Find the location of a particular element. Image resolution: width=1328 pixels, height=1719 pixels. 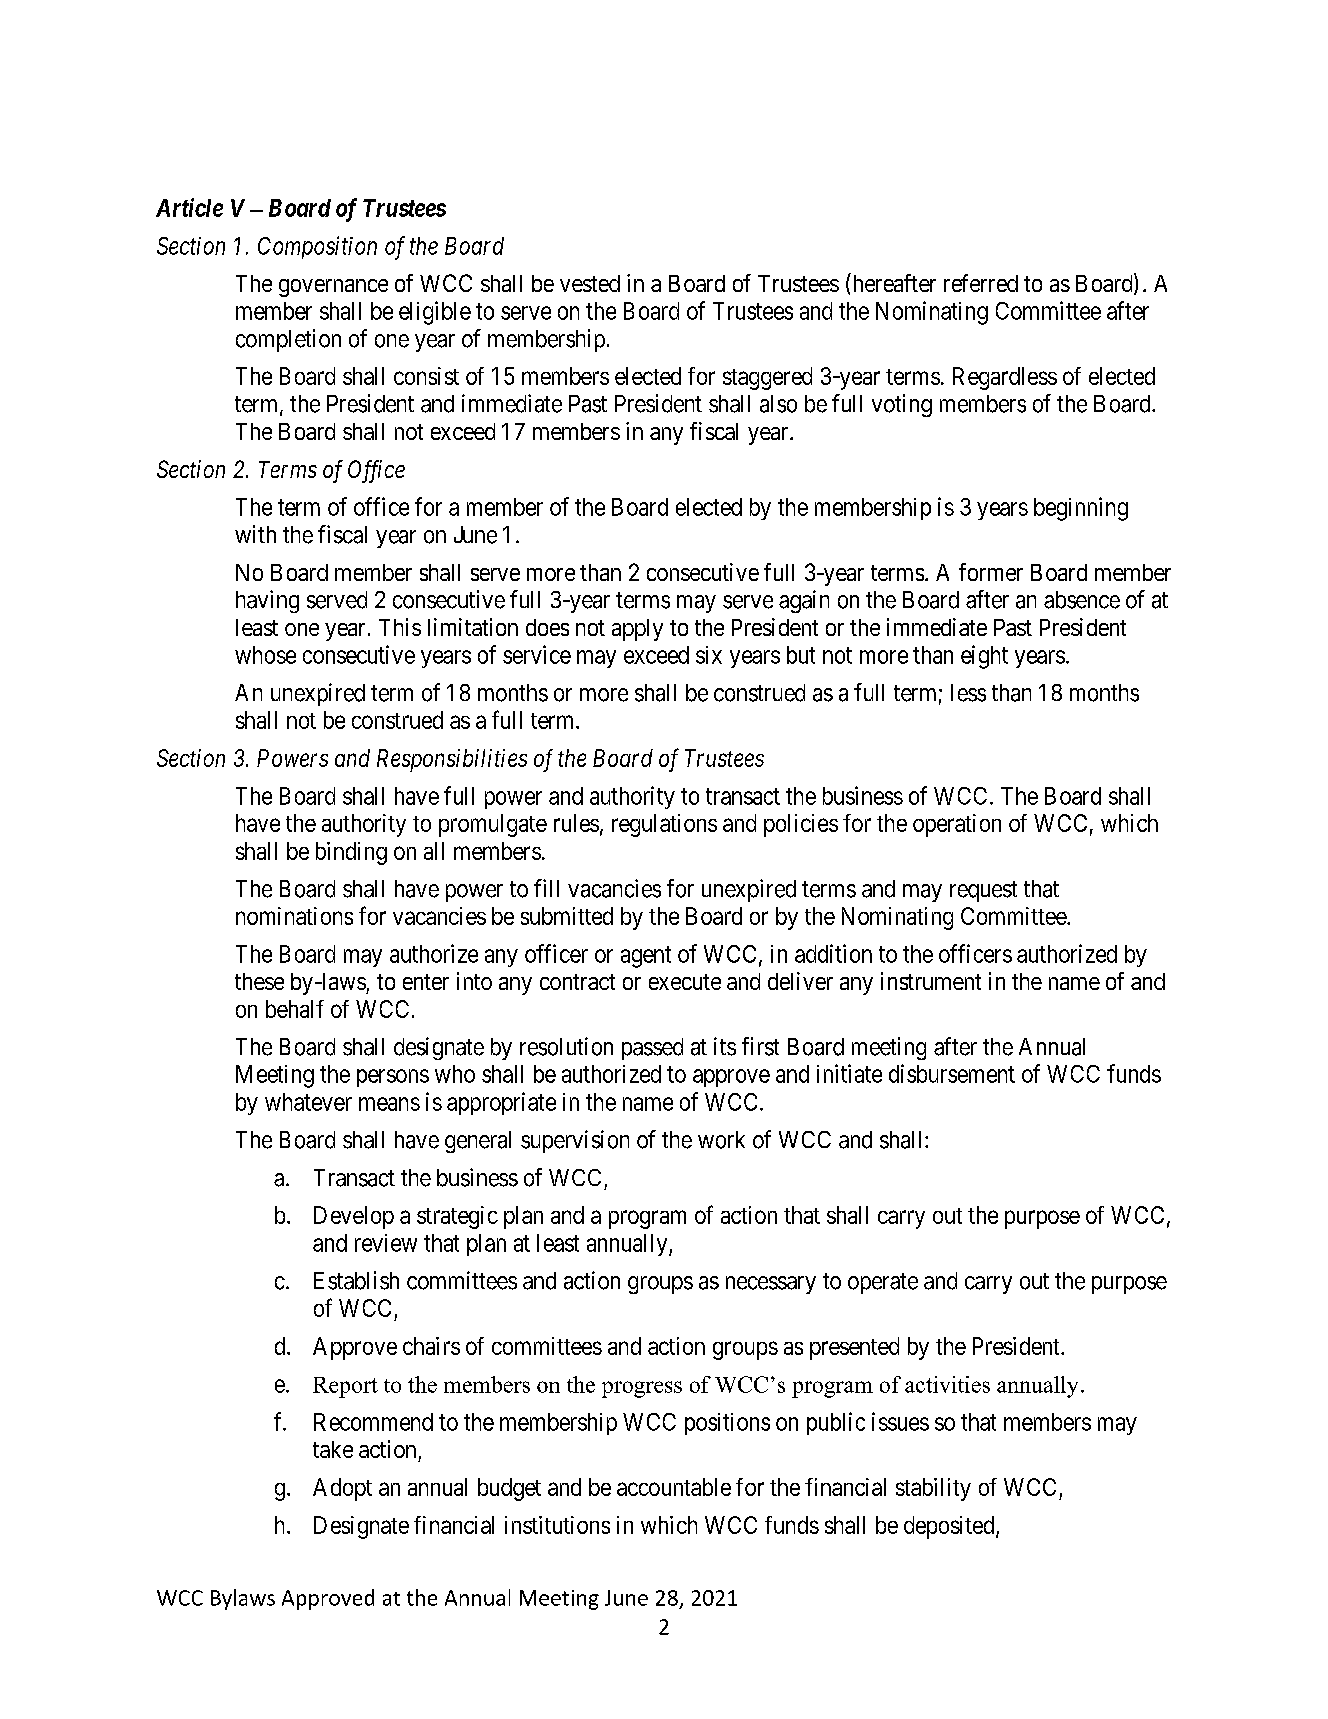

apply is located at coordinates (637, 630).
